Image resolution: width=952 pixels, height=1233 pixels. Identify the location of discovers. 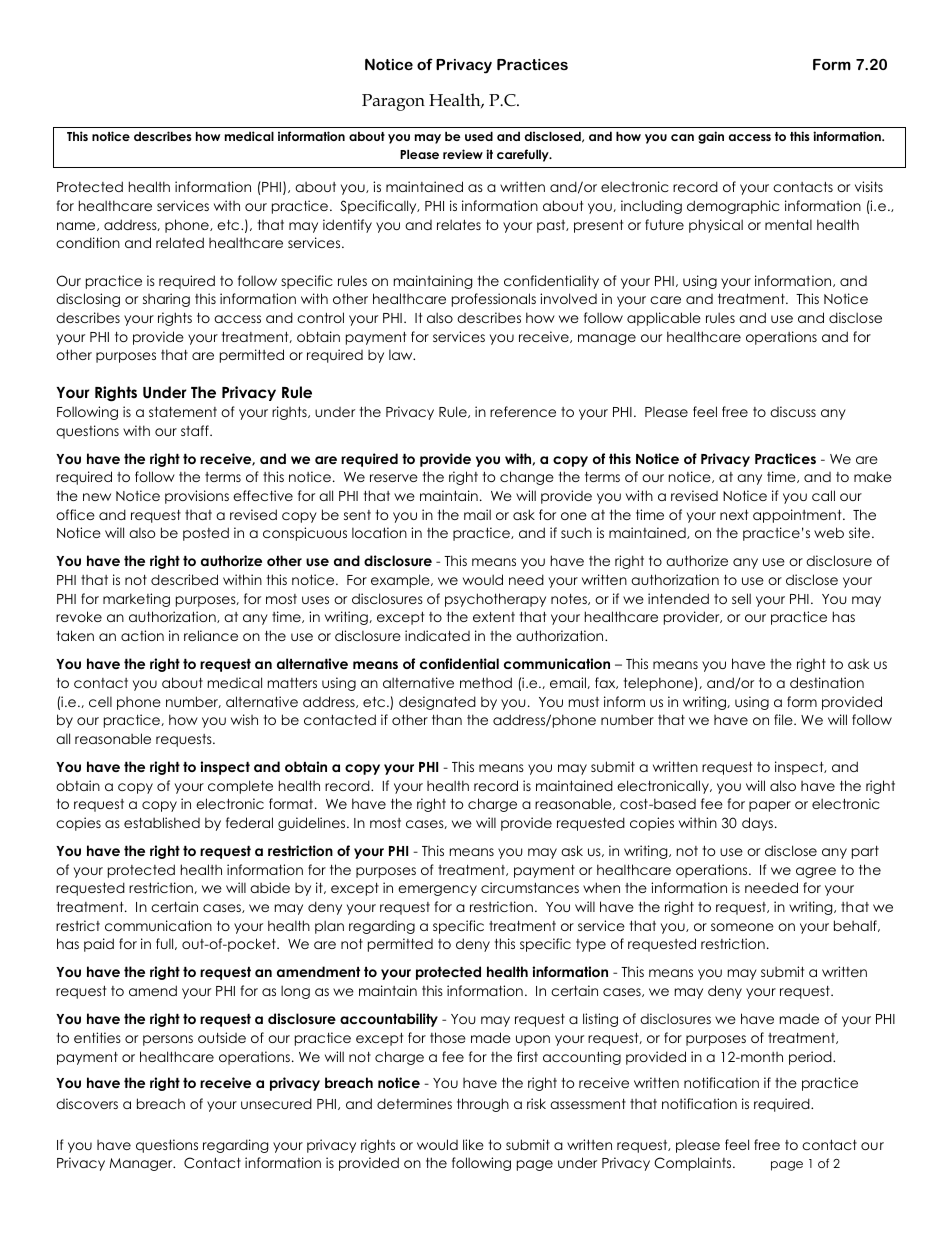
(87, 1103).
